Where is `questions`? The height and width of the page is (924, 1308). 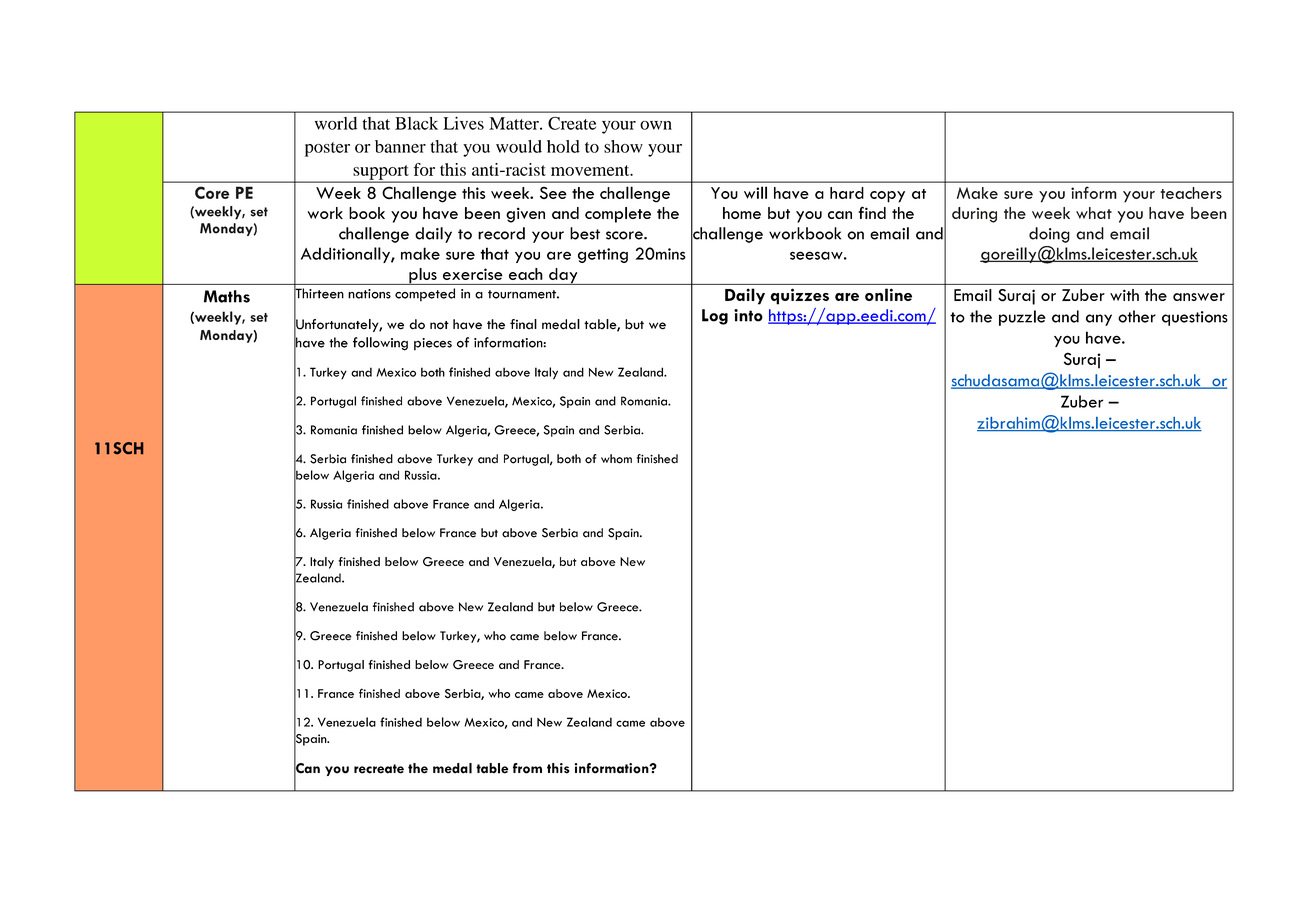 questions is located at coordinates (1195, 318).
